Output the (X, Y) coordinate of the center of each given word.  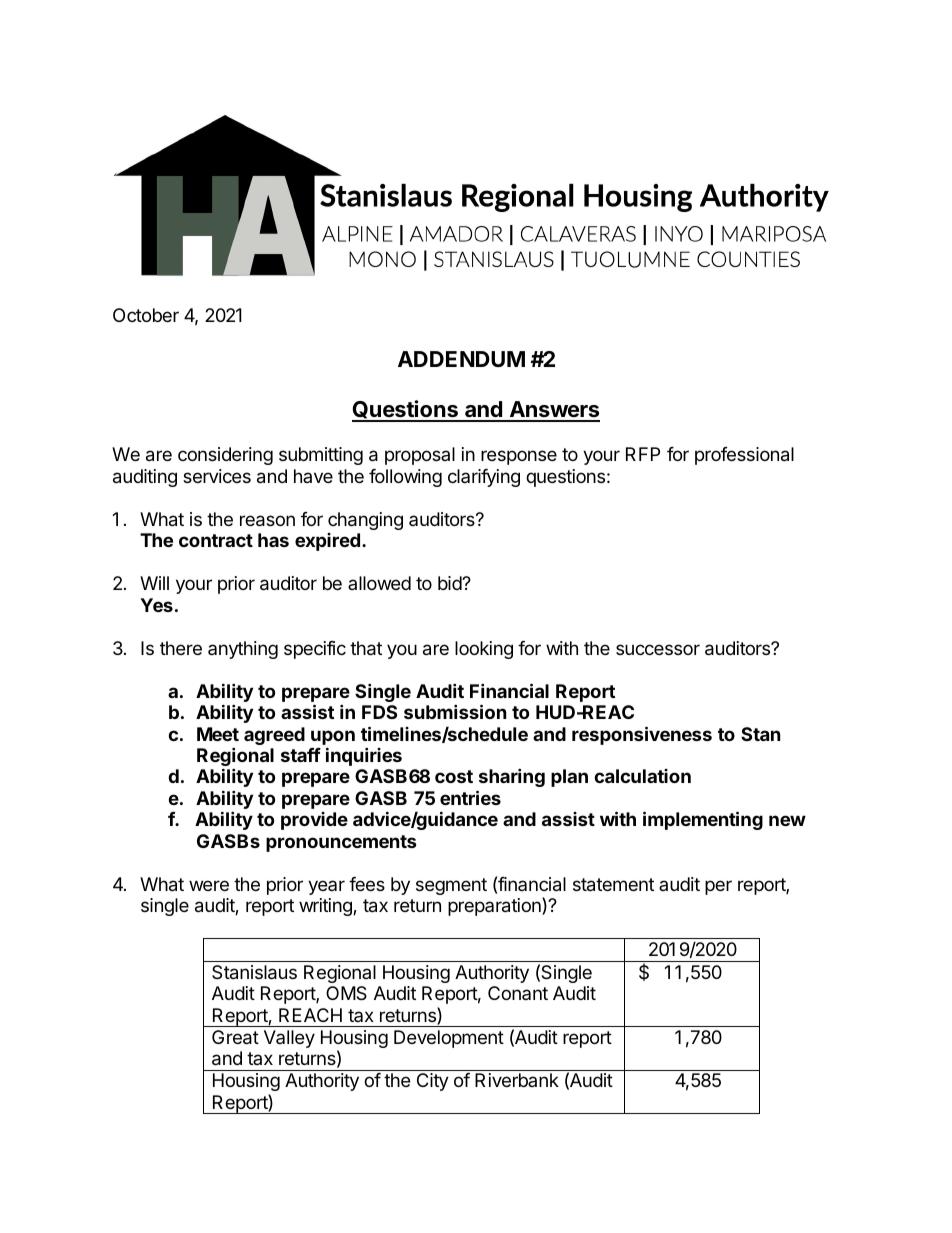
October (146, 315)
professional (744, 456)
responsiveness (642, 735)
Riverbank (517, 1080)
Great (235, 1037)
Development (449, 1039)
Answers (553, 411)
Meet (218, 734)
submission (455, 711)
